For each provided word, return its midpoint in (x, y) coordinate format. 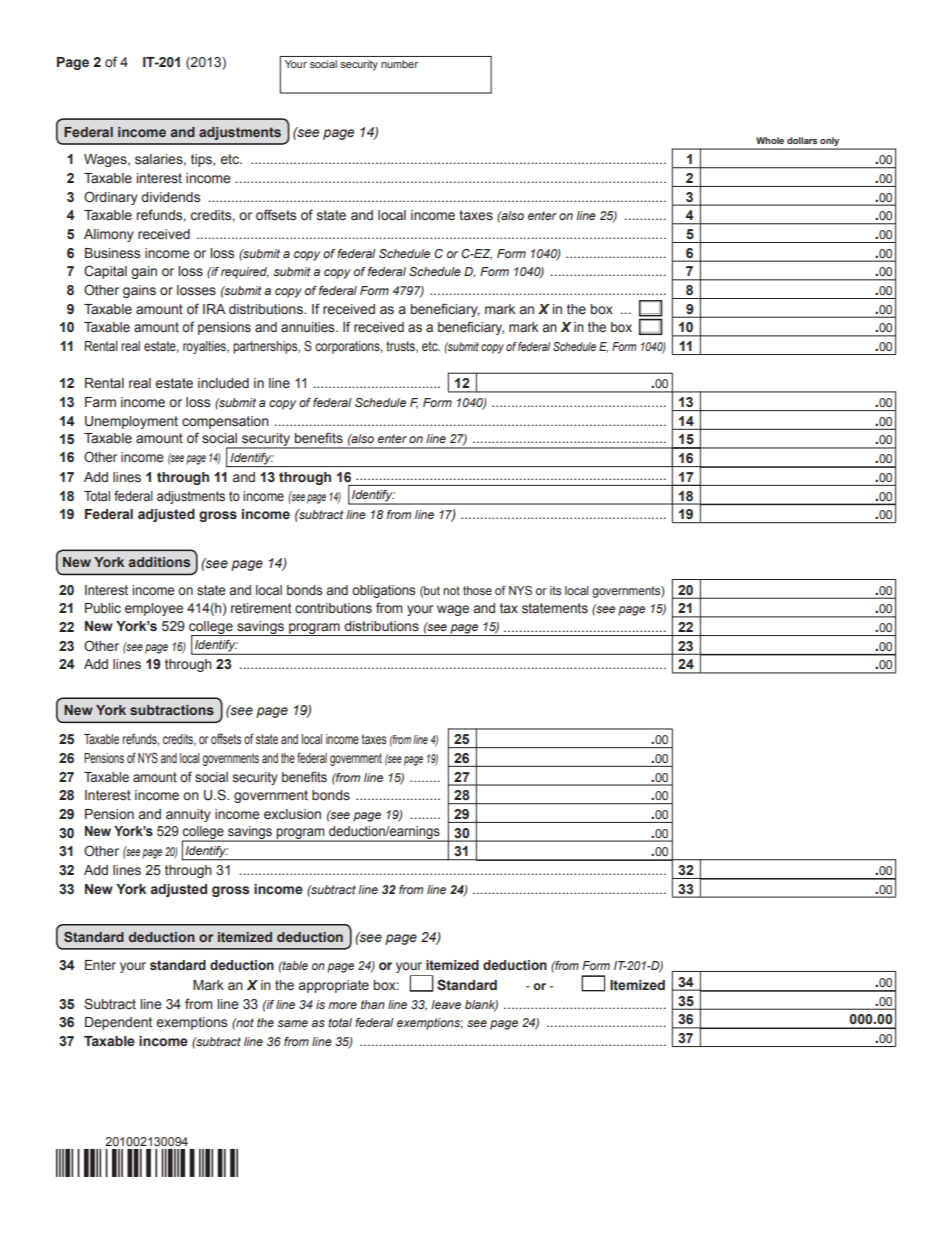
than (373, 1004)
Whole (770, 140)
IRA (214, 309)
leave (446, 1004)
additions (159, 562)
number (399, 64)
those (477, 590)
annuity (188, 815)
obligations (383, 591)
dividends (170, 197)
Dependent (118, 1023)
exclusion (292, 814)
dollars (802, 140)
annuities (309, 327)
